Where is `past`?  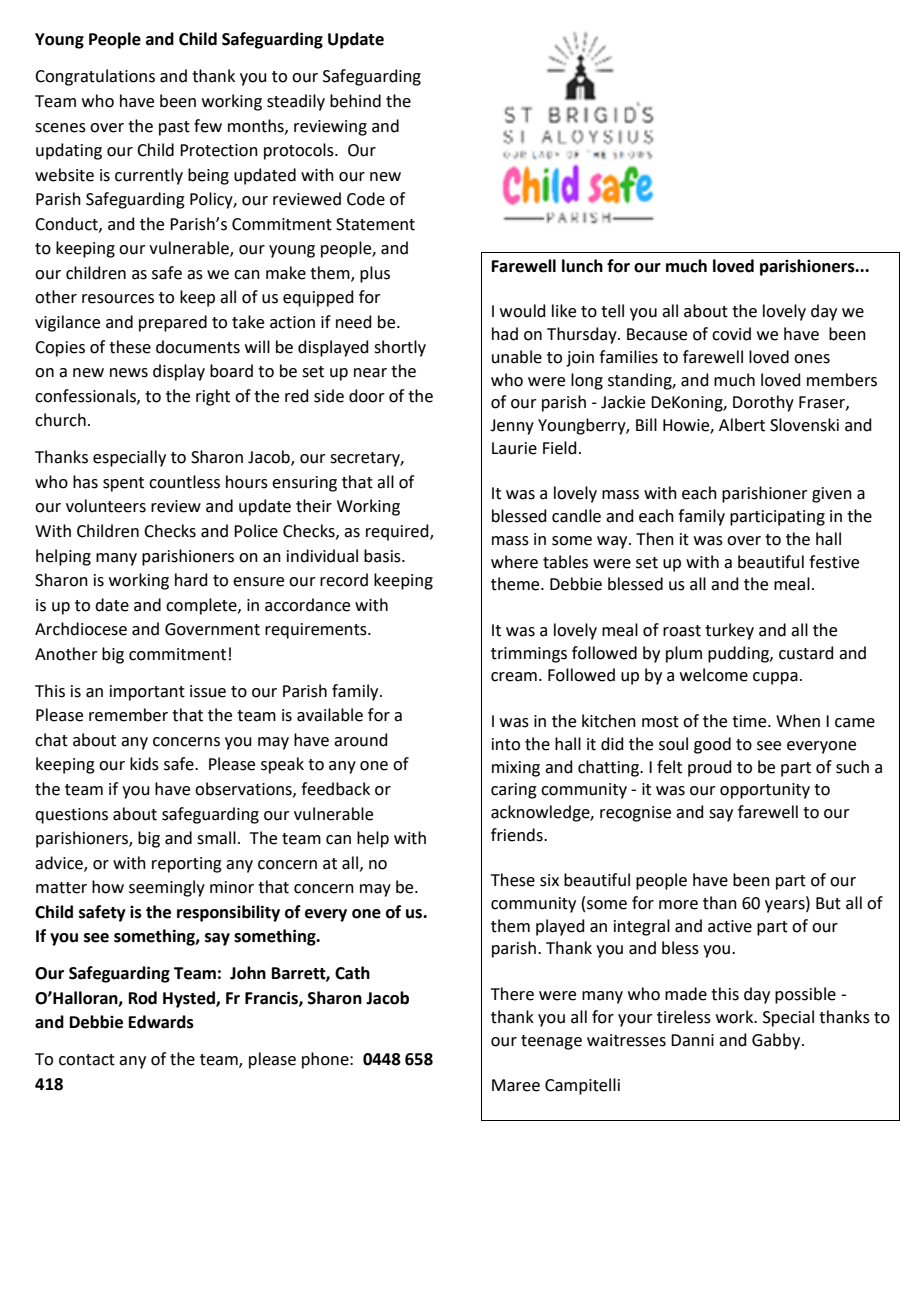 past is located at coordinates (174, 128).
